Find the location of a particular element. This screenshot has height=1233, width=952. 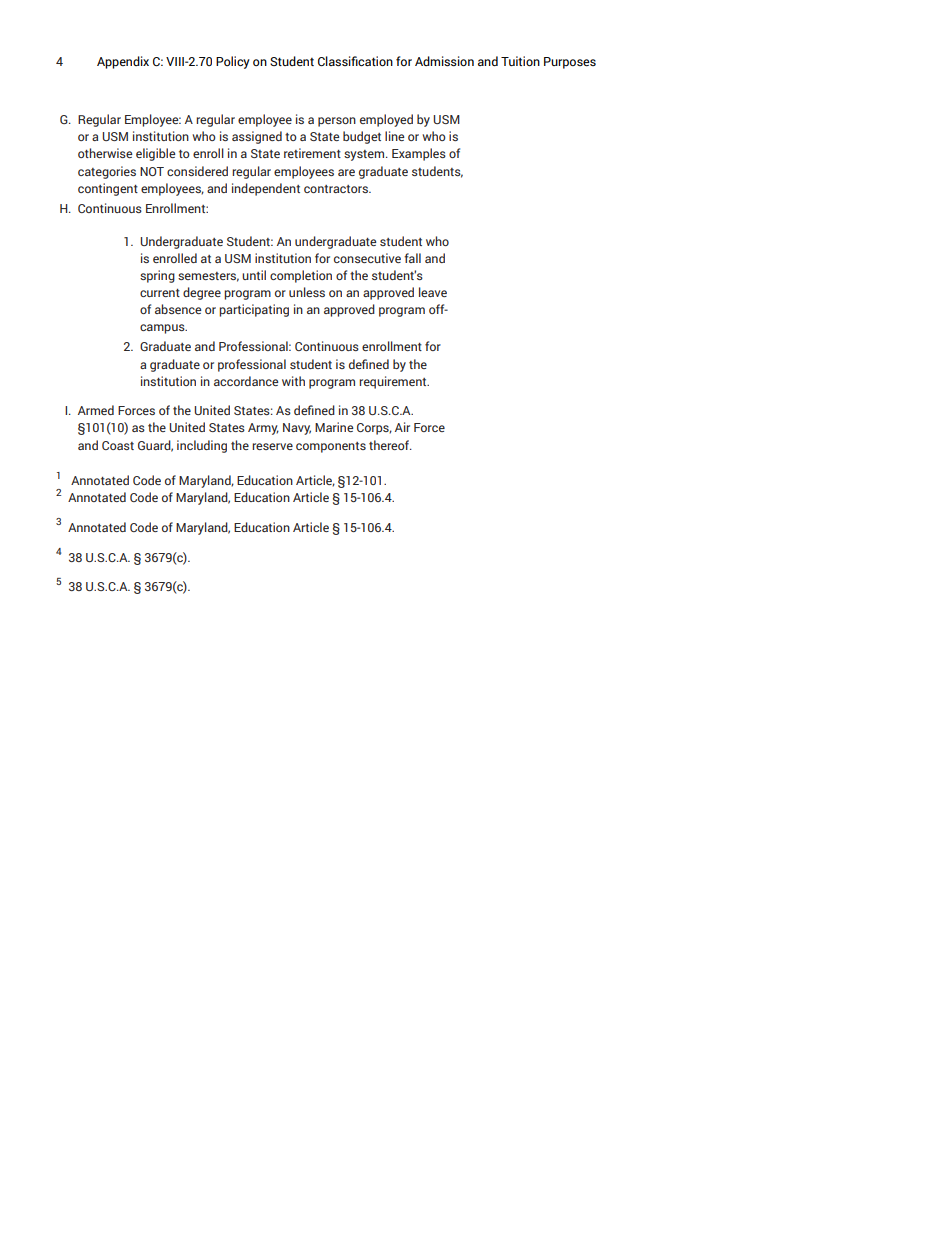

contingent is located at coordinates (108, 189).
